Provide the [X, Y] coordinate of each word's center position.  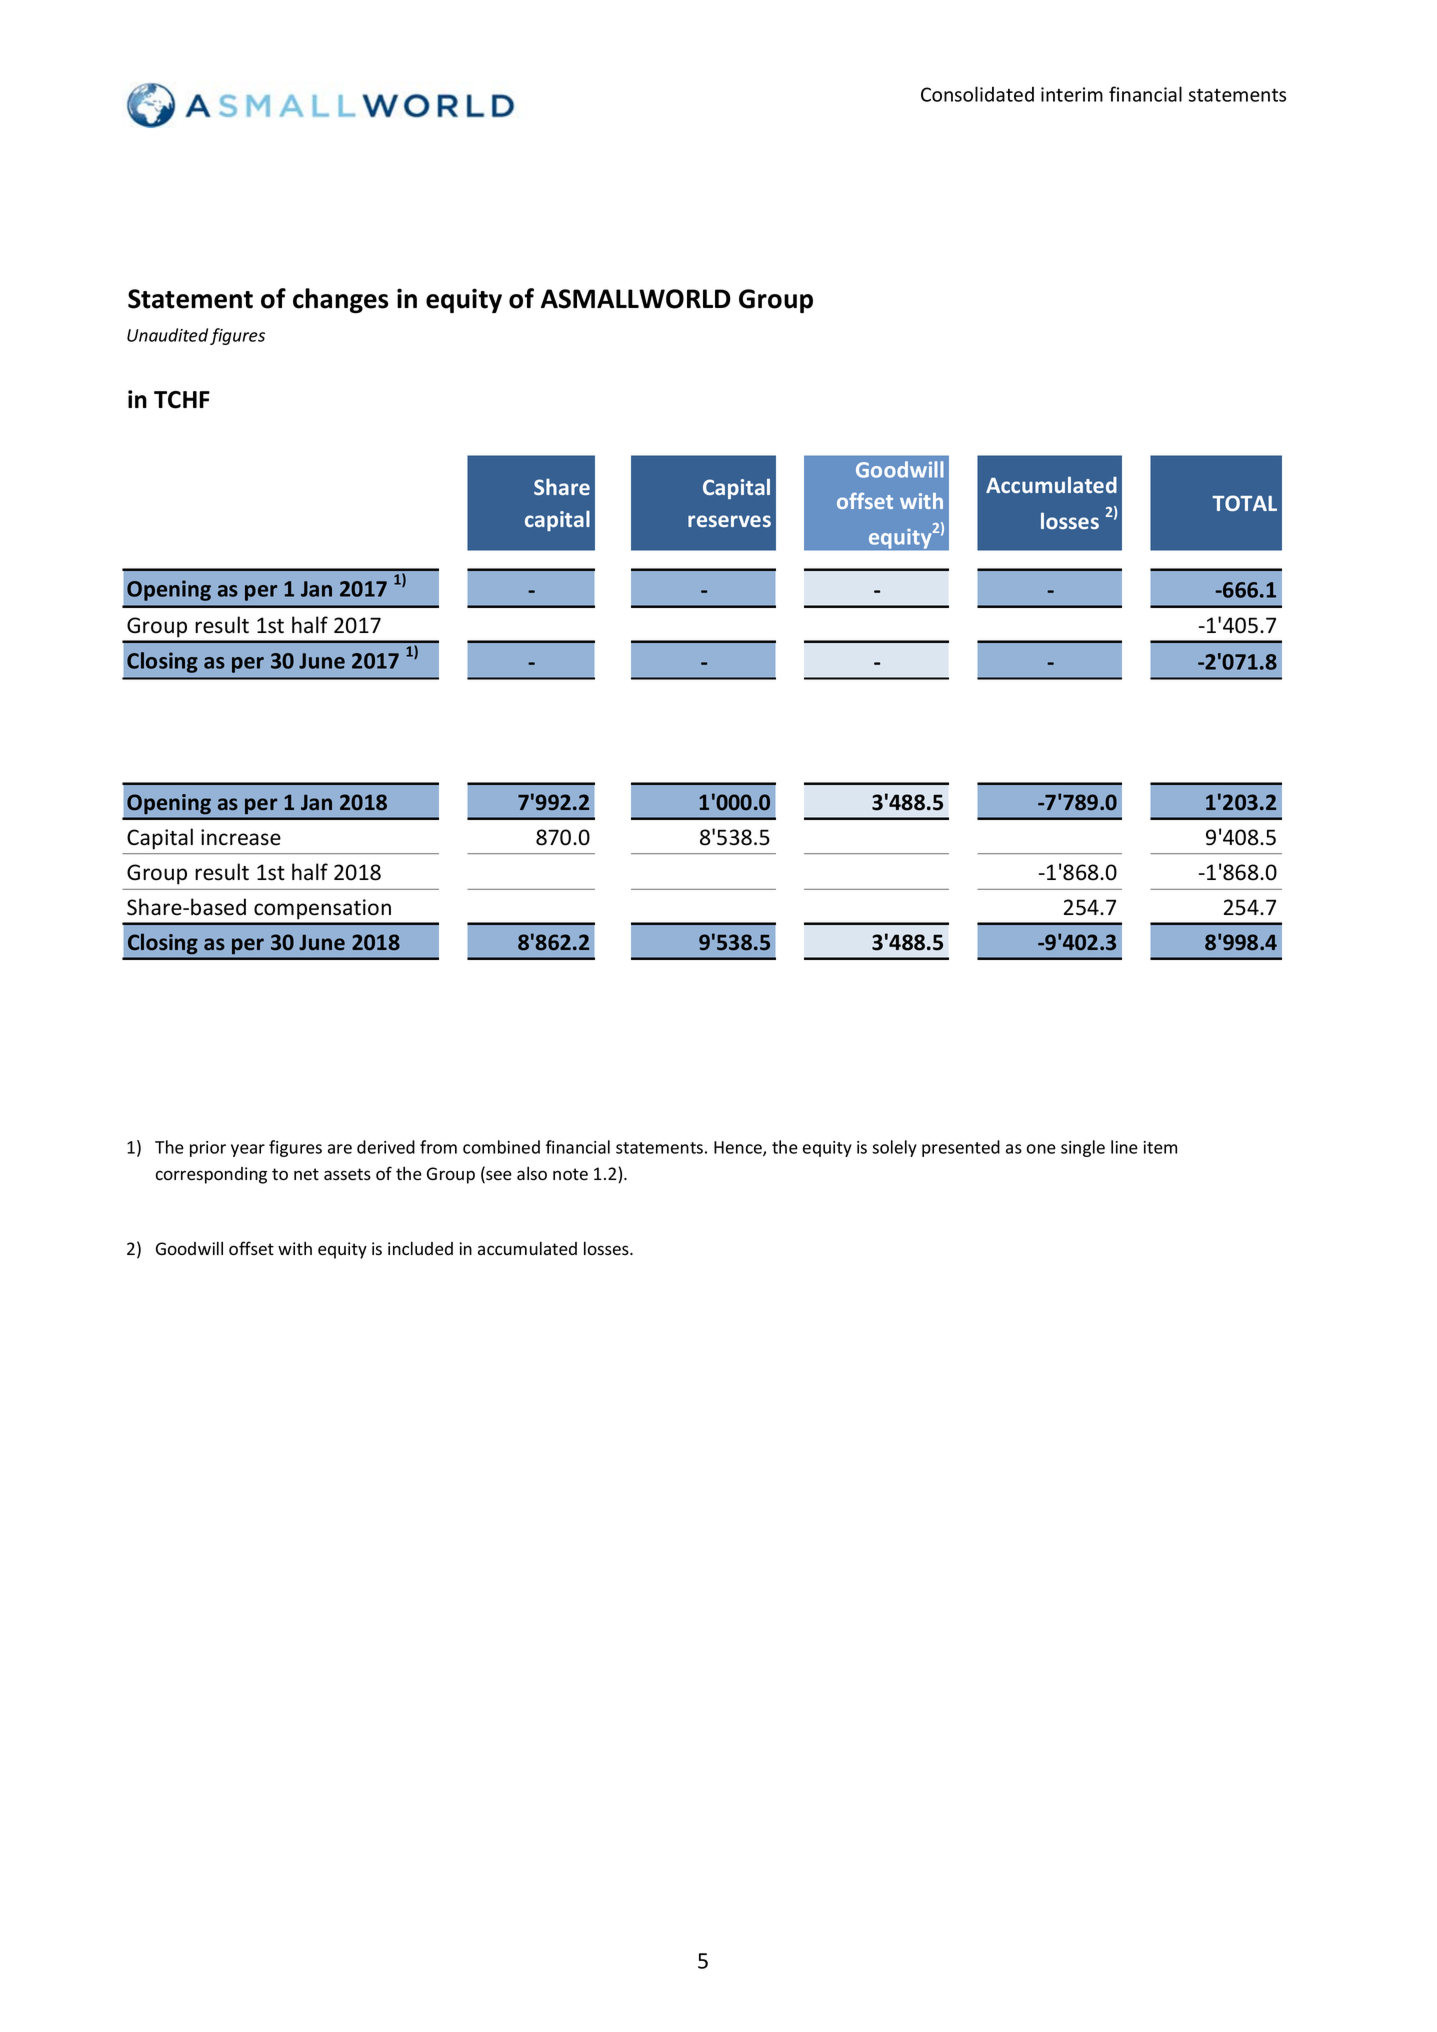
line [1124, 1147]
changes [340, 300]
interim [1072, 94]
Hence [739, 1148]
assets [347, 1174]
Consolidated [977, 94]
